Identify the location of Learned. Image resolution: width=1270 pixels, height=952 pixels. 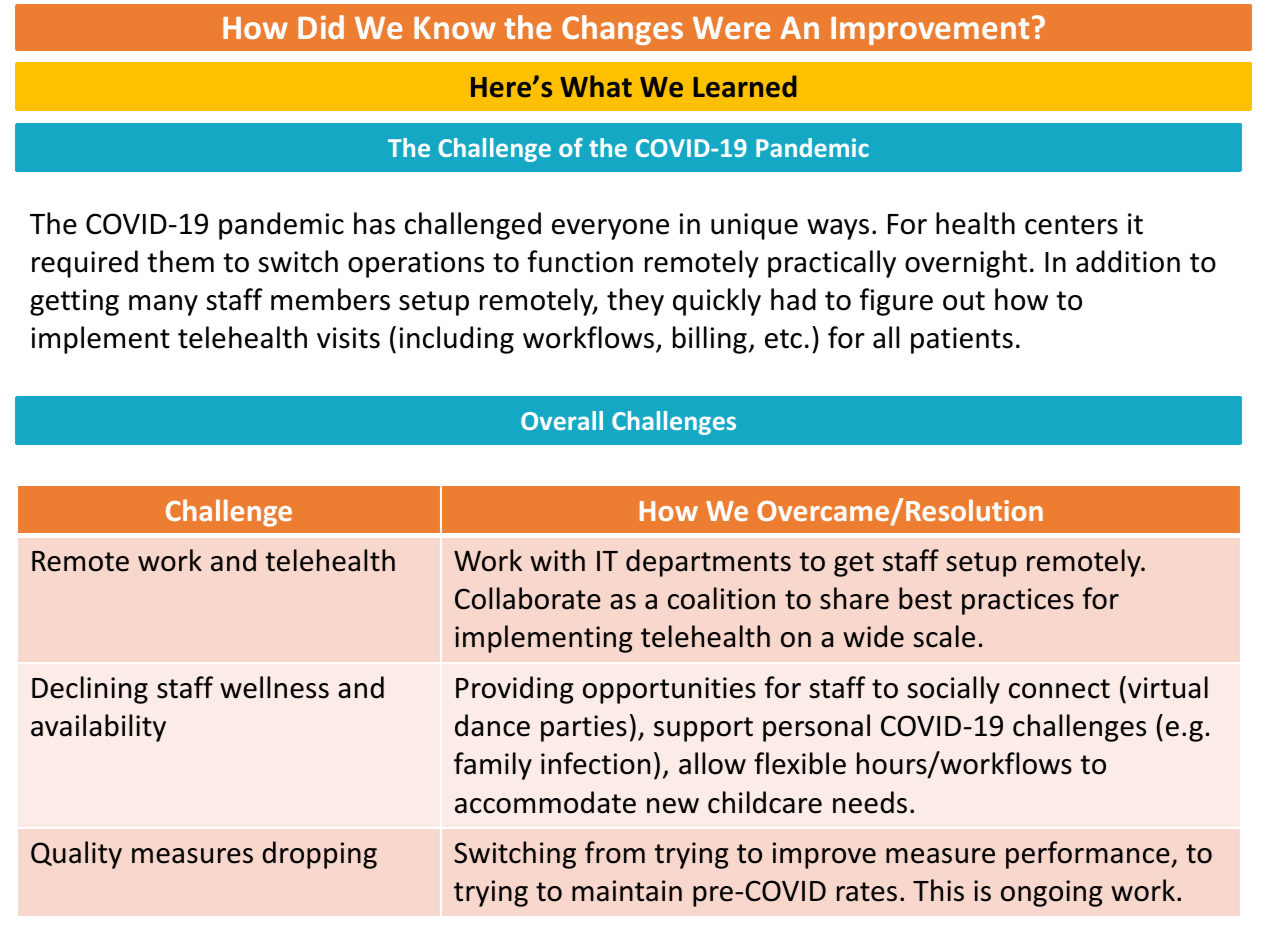
(745, 86).
